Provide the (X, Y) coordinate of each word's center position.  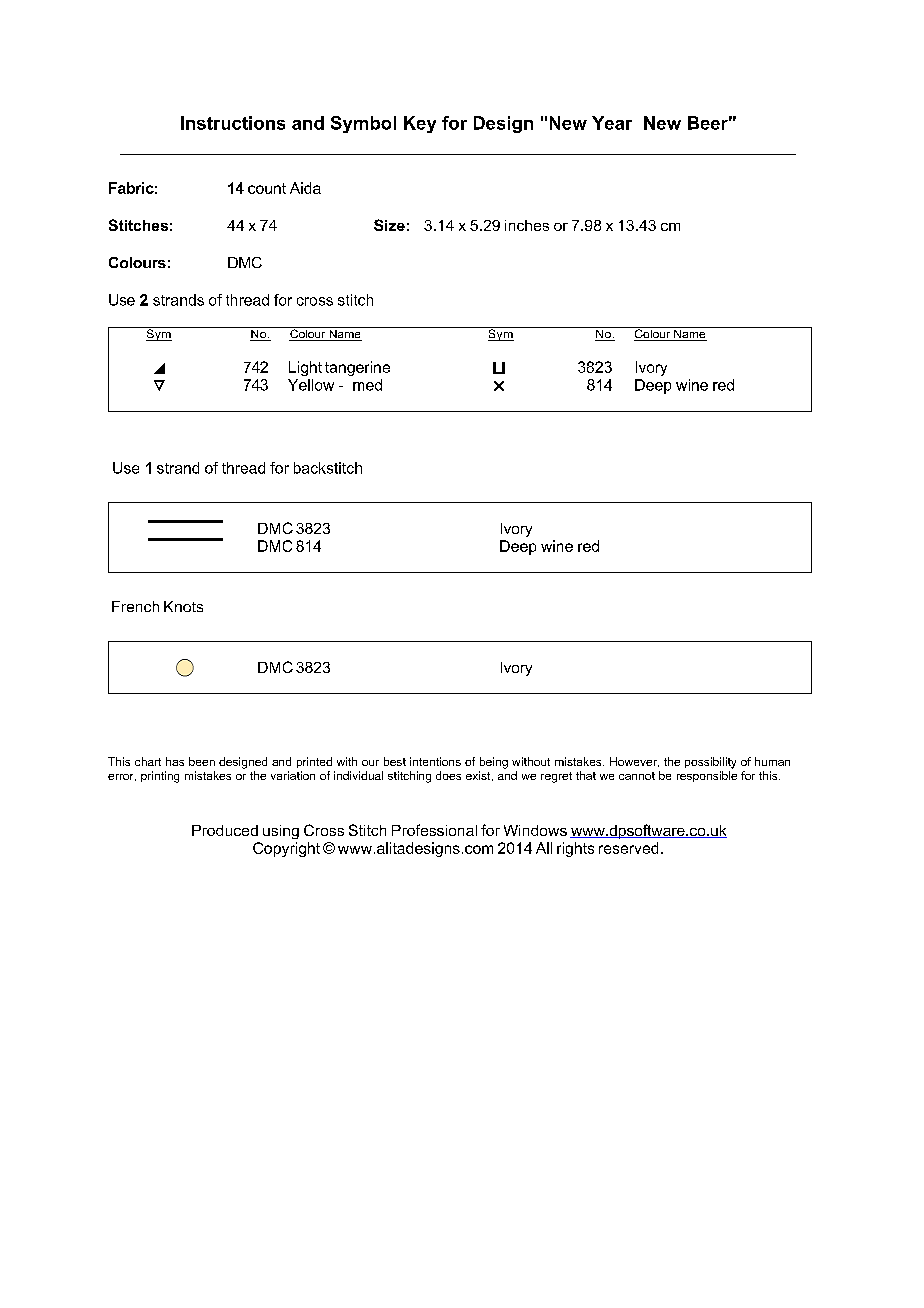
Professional (434, 830)
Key (420, 124)
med (367, 385)
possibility (710, 763)
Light (305, 368)
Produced (225, 830)
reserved (628, 848)
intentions (435, 761)
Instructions (233, 123)
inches (527, 225)
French (135, 606)
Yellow (311, 385)
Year (612, 123)
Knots (183, 606)
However (634, 762)
